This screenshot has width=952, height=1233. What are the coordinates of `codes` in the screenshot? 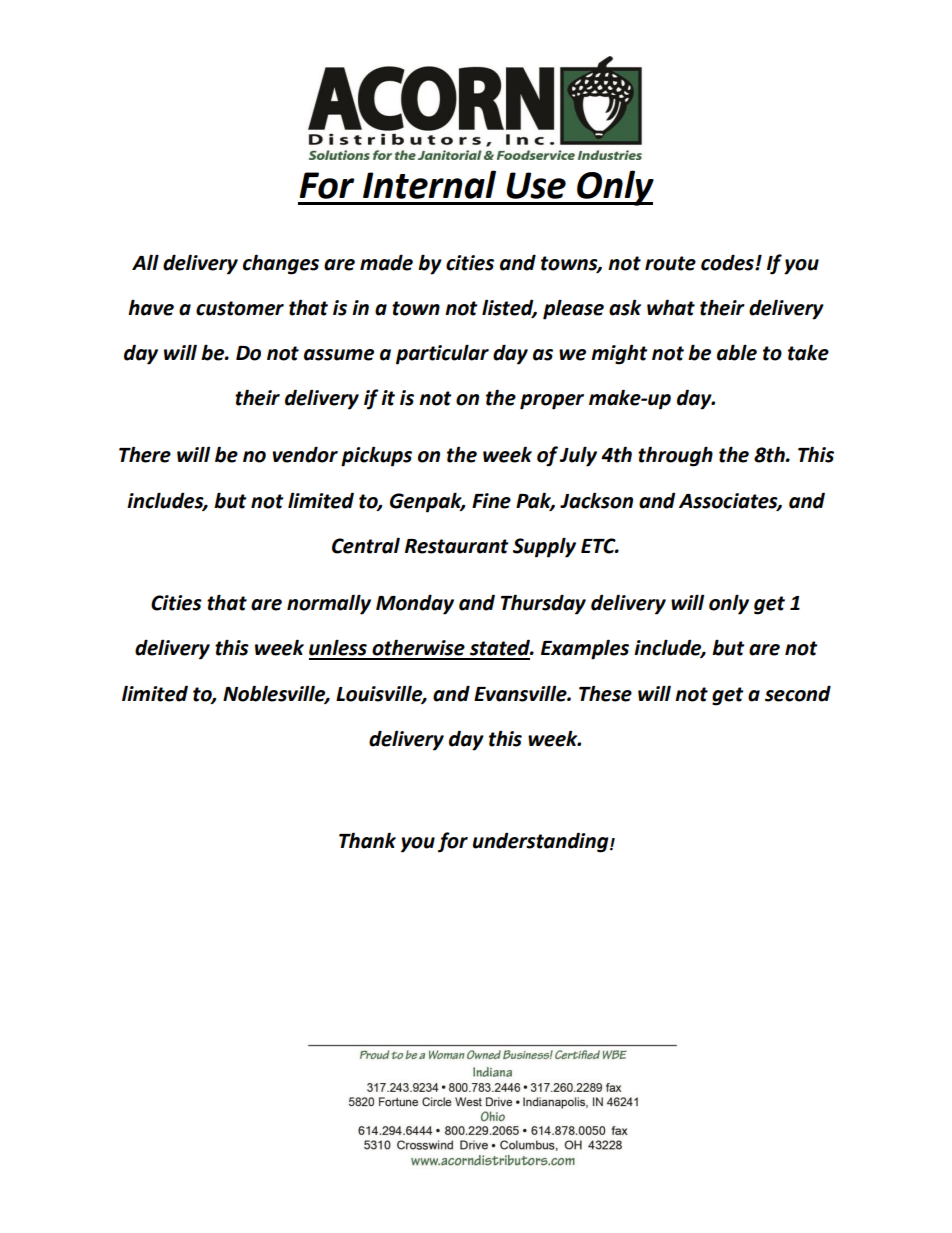 It's located at (728, 262).
